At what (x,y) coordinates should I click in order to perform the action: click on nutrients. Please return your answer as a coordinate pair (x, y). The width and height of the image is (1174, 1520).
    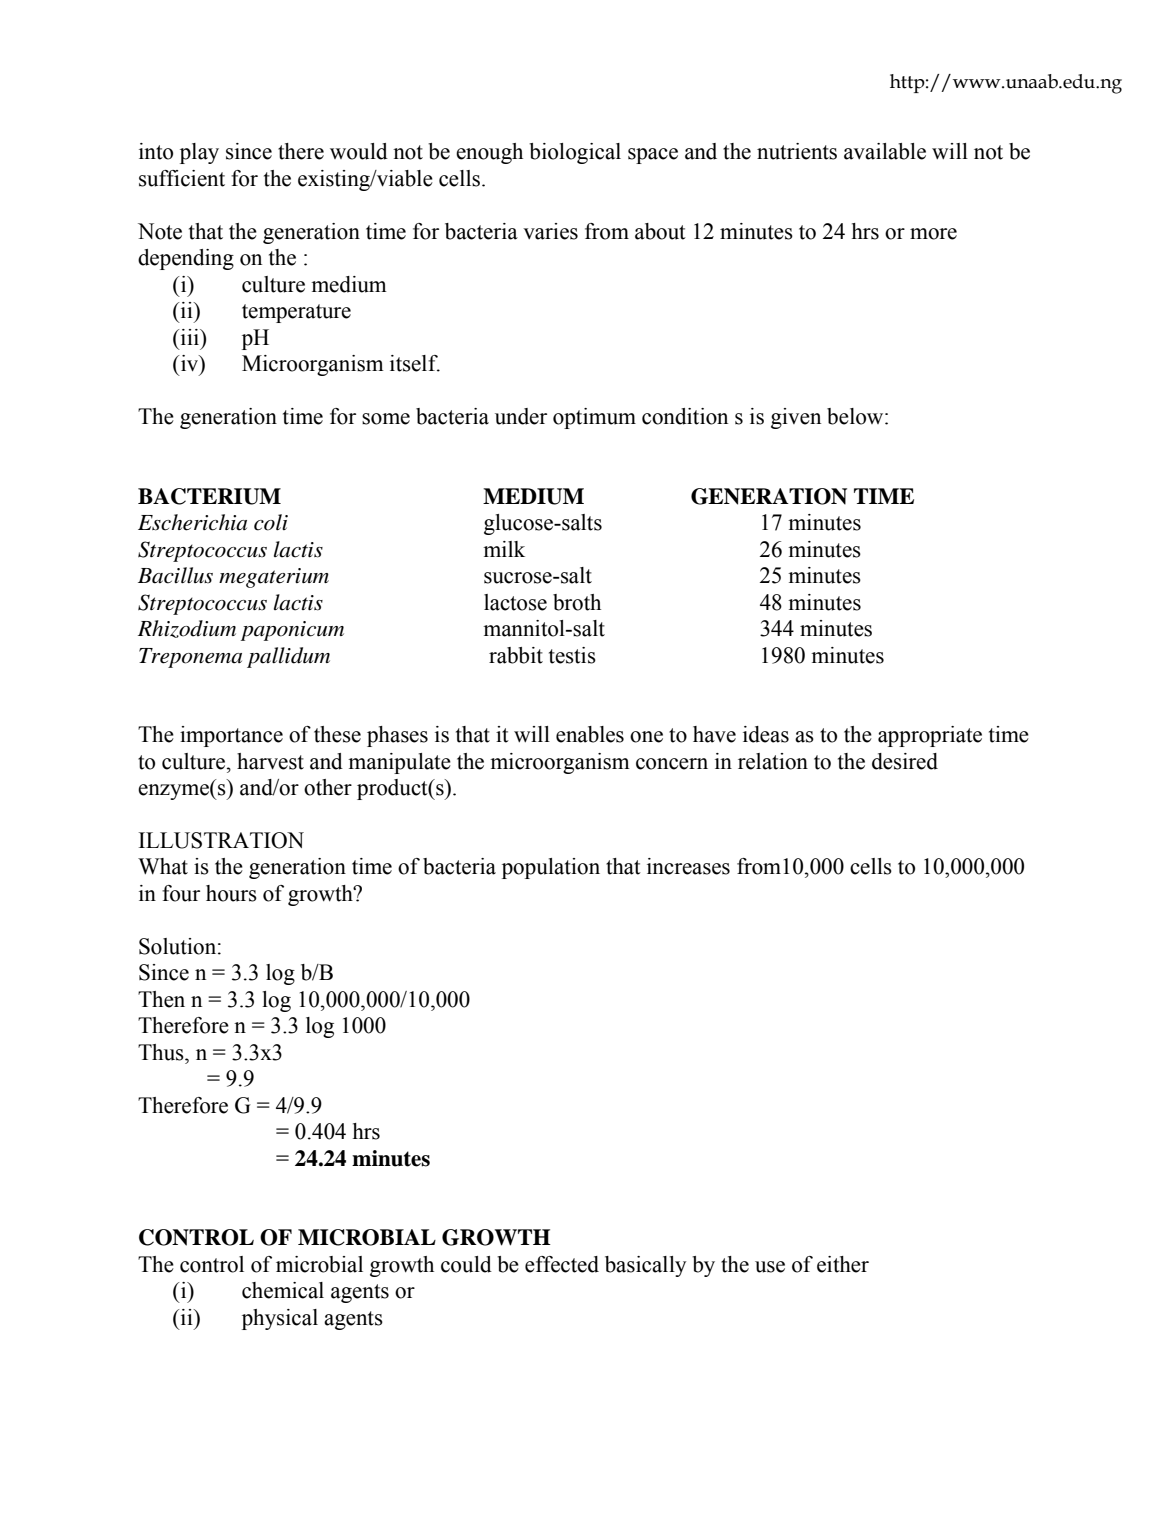
    Looking at the image, I should click on (797, 151).
